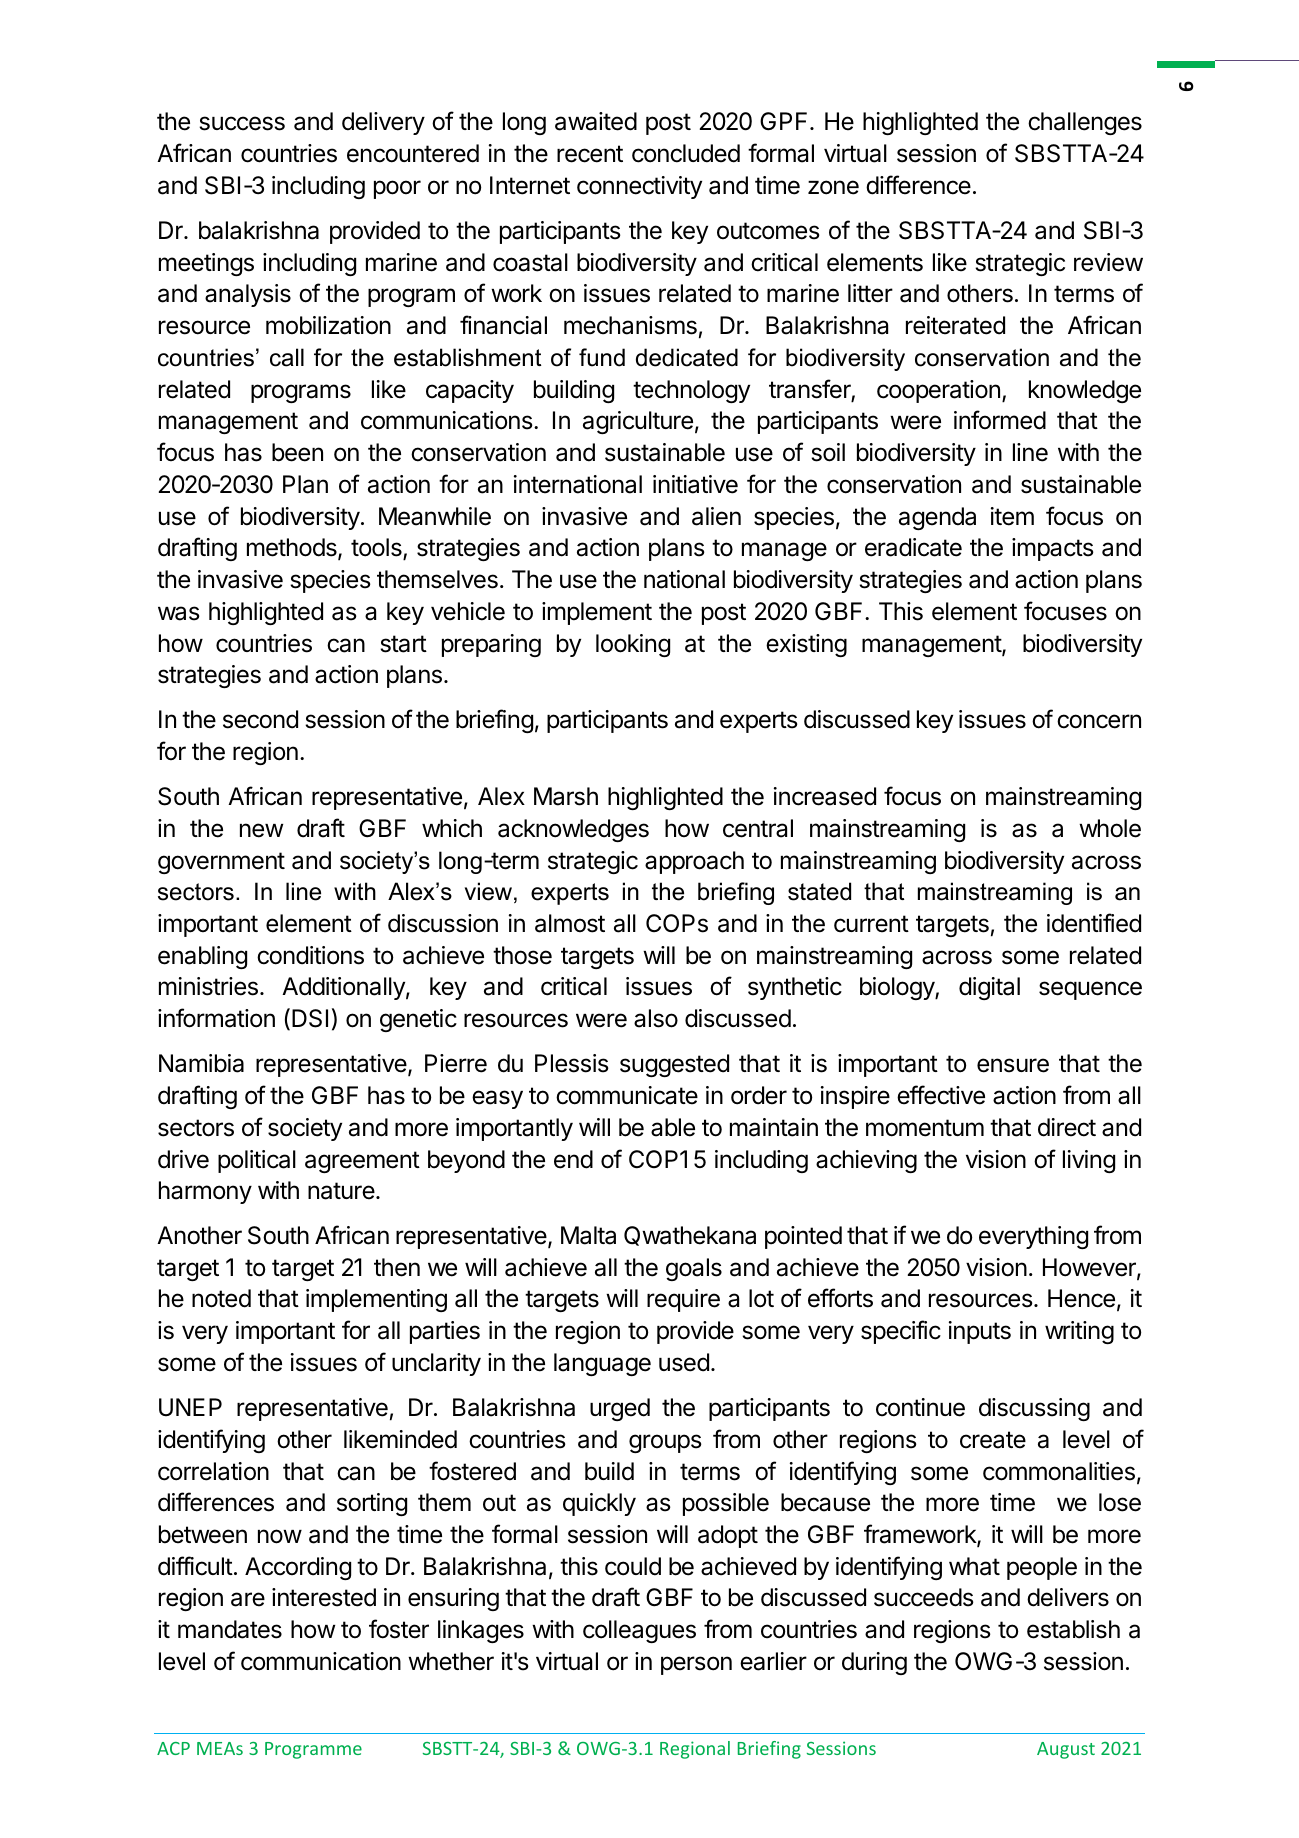 This screenshot has width=1299, height=1838. What do you see at coordinates (570, 923) in the screenshot?
I see `almost` at bounding box center [570, 923].
